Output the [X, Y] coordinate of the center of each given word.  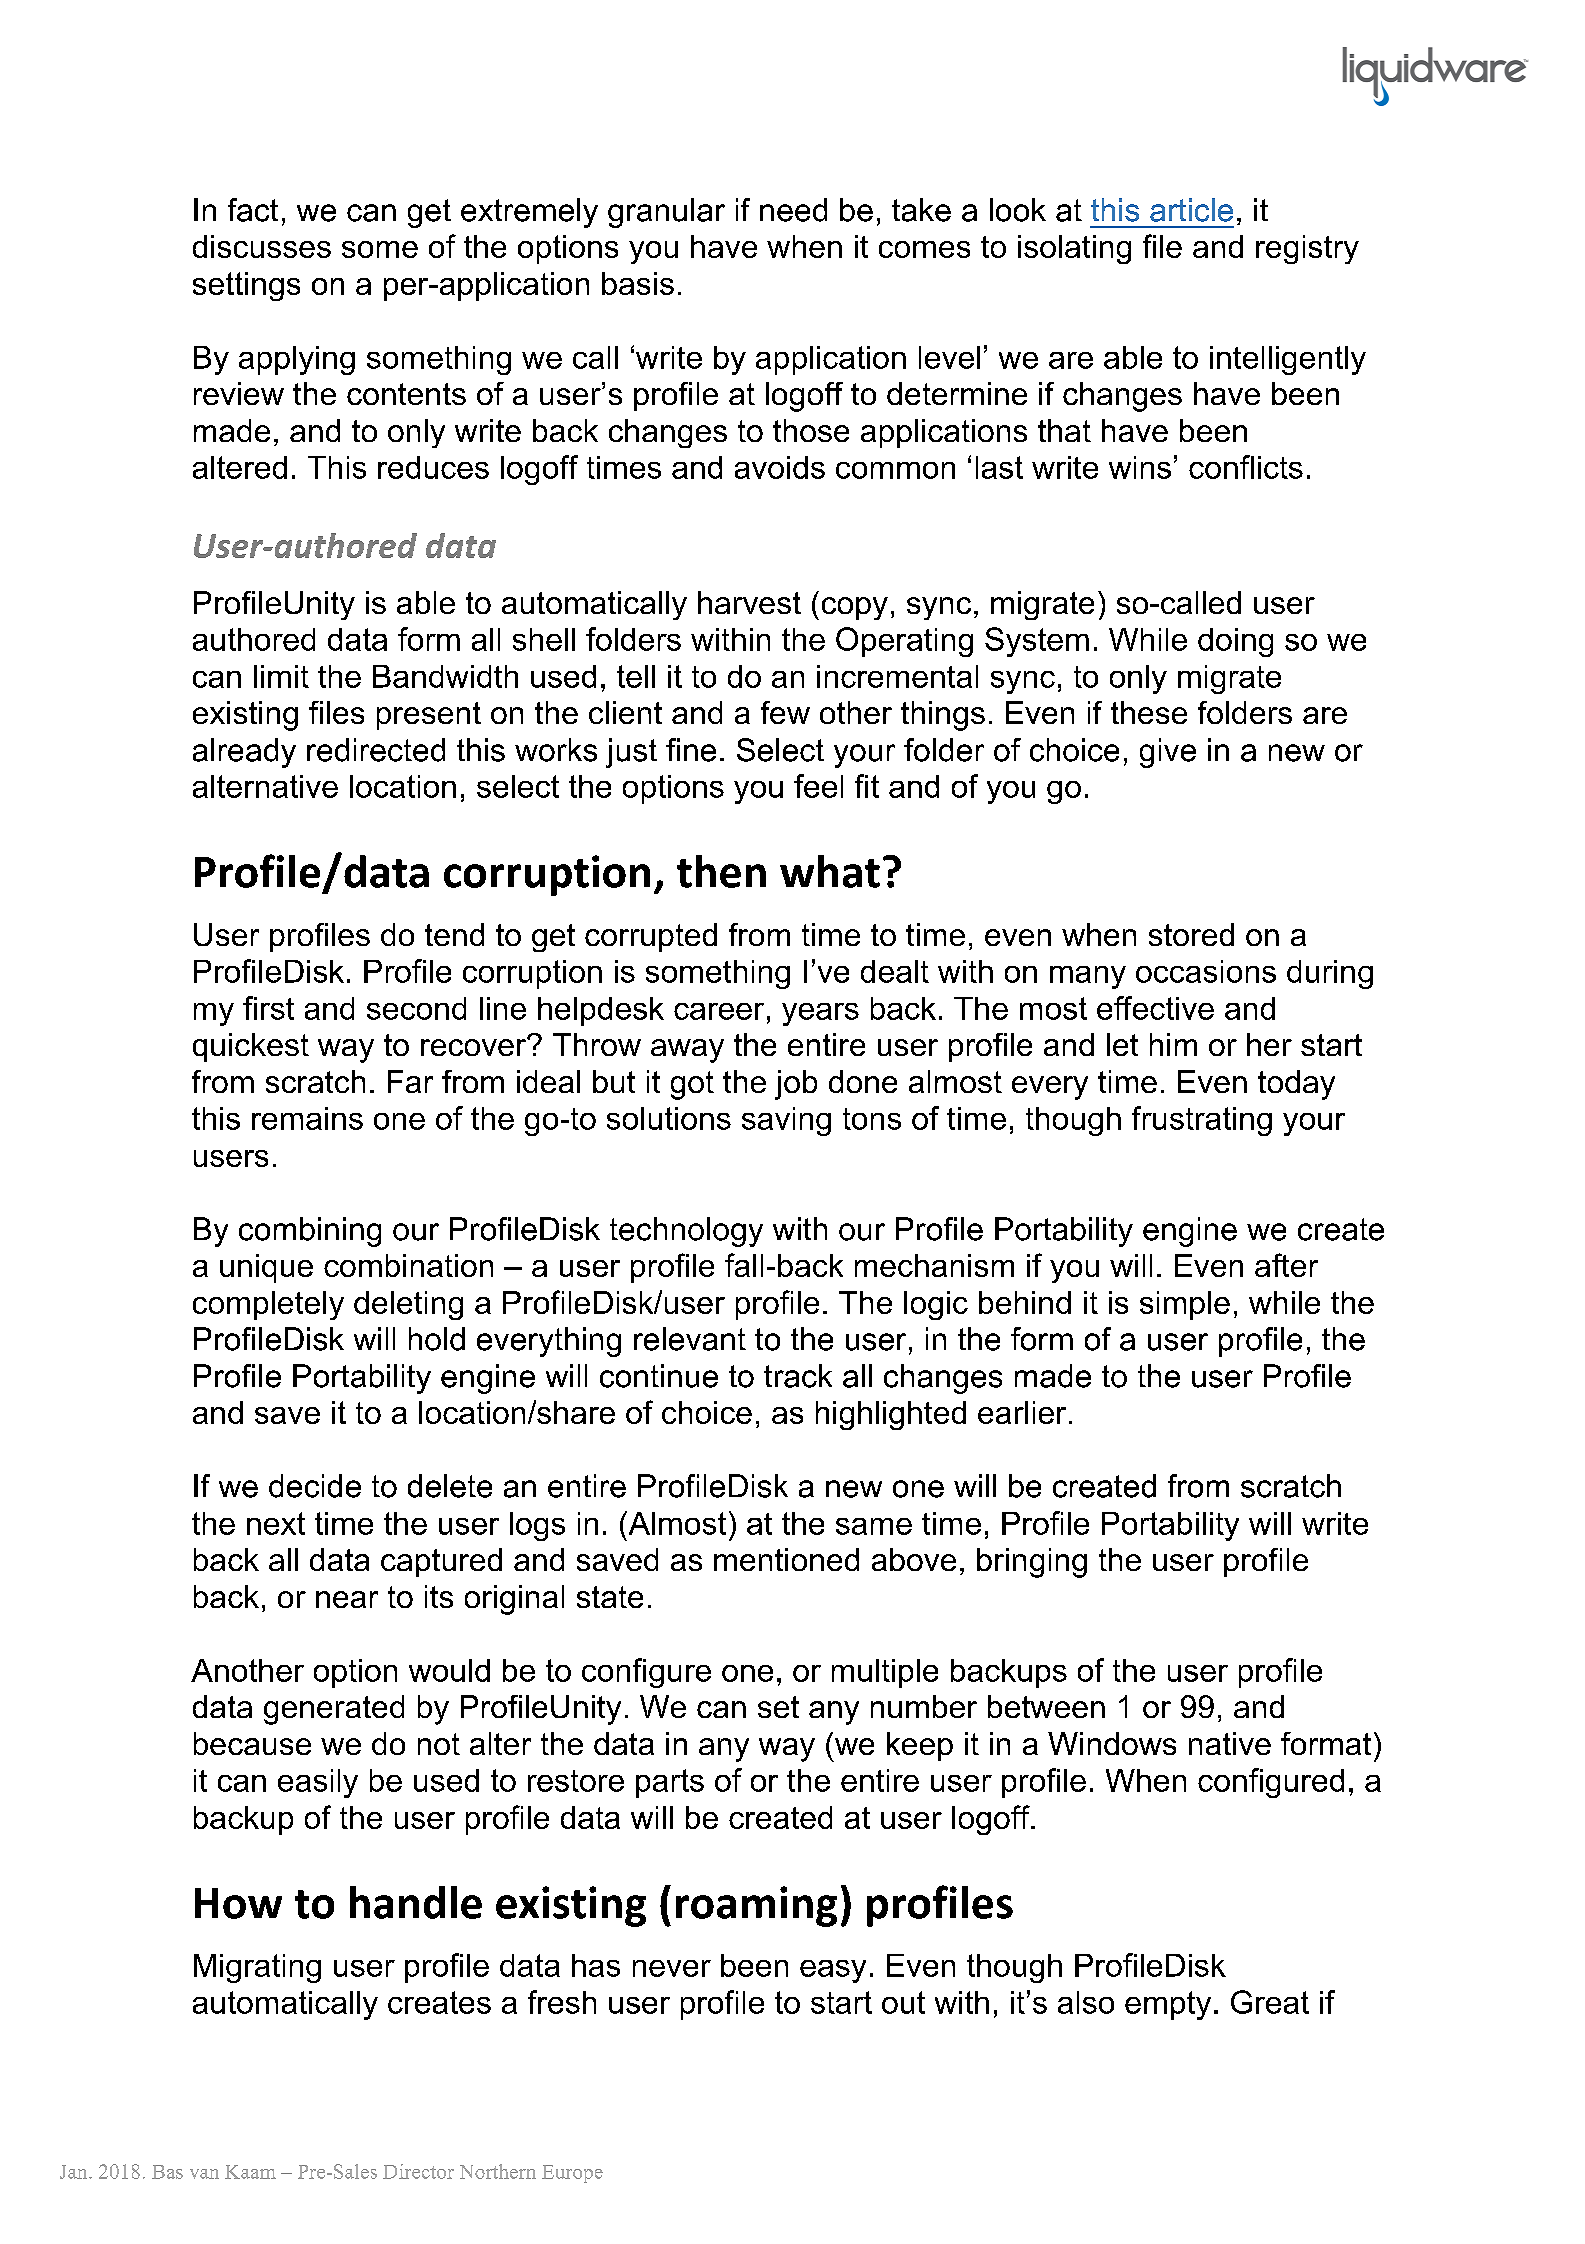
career [719, 1011]
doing [1235, 642]
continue [659, 1376]
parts [670, 1783]
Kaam [250, 2172]
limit [281, 676]
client [625, 712]
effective [1155, 1008]
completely [268, 1305]
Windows [1112, 1743]
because [252, 1743]
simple [1185, 1305]
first [268, 1008]
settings [246, 286]
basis [638, 283]
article [1191, 210]
